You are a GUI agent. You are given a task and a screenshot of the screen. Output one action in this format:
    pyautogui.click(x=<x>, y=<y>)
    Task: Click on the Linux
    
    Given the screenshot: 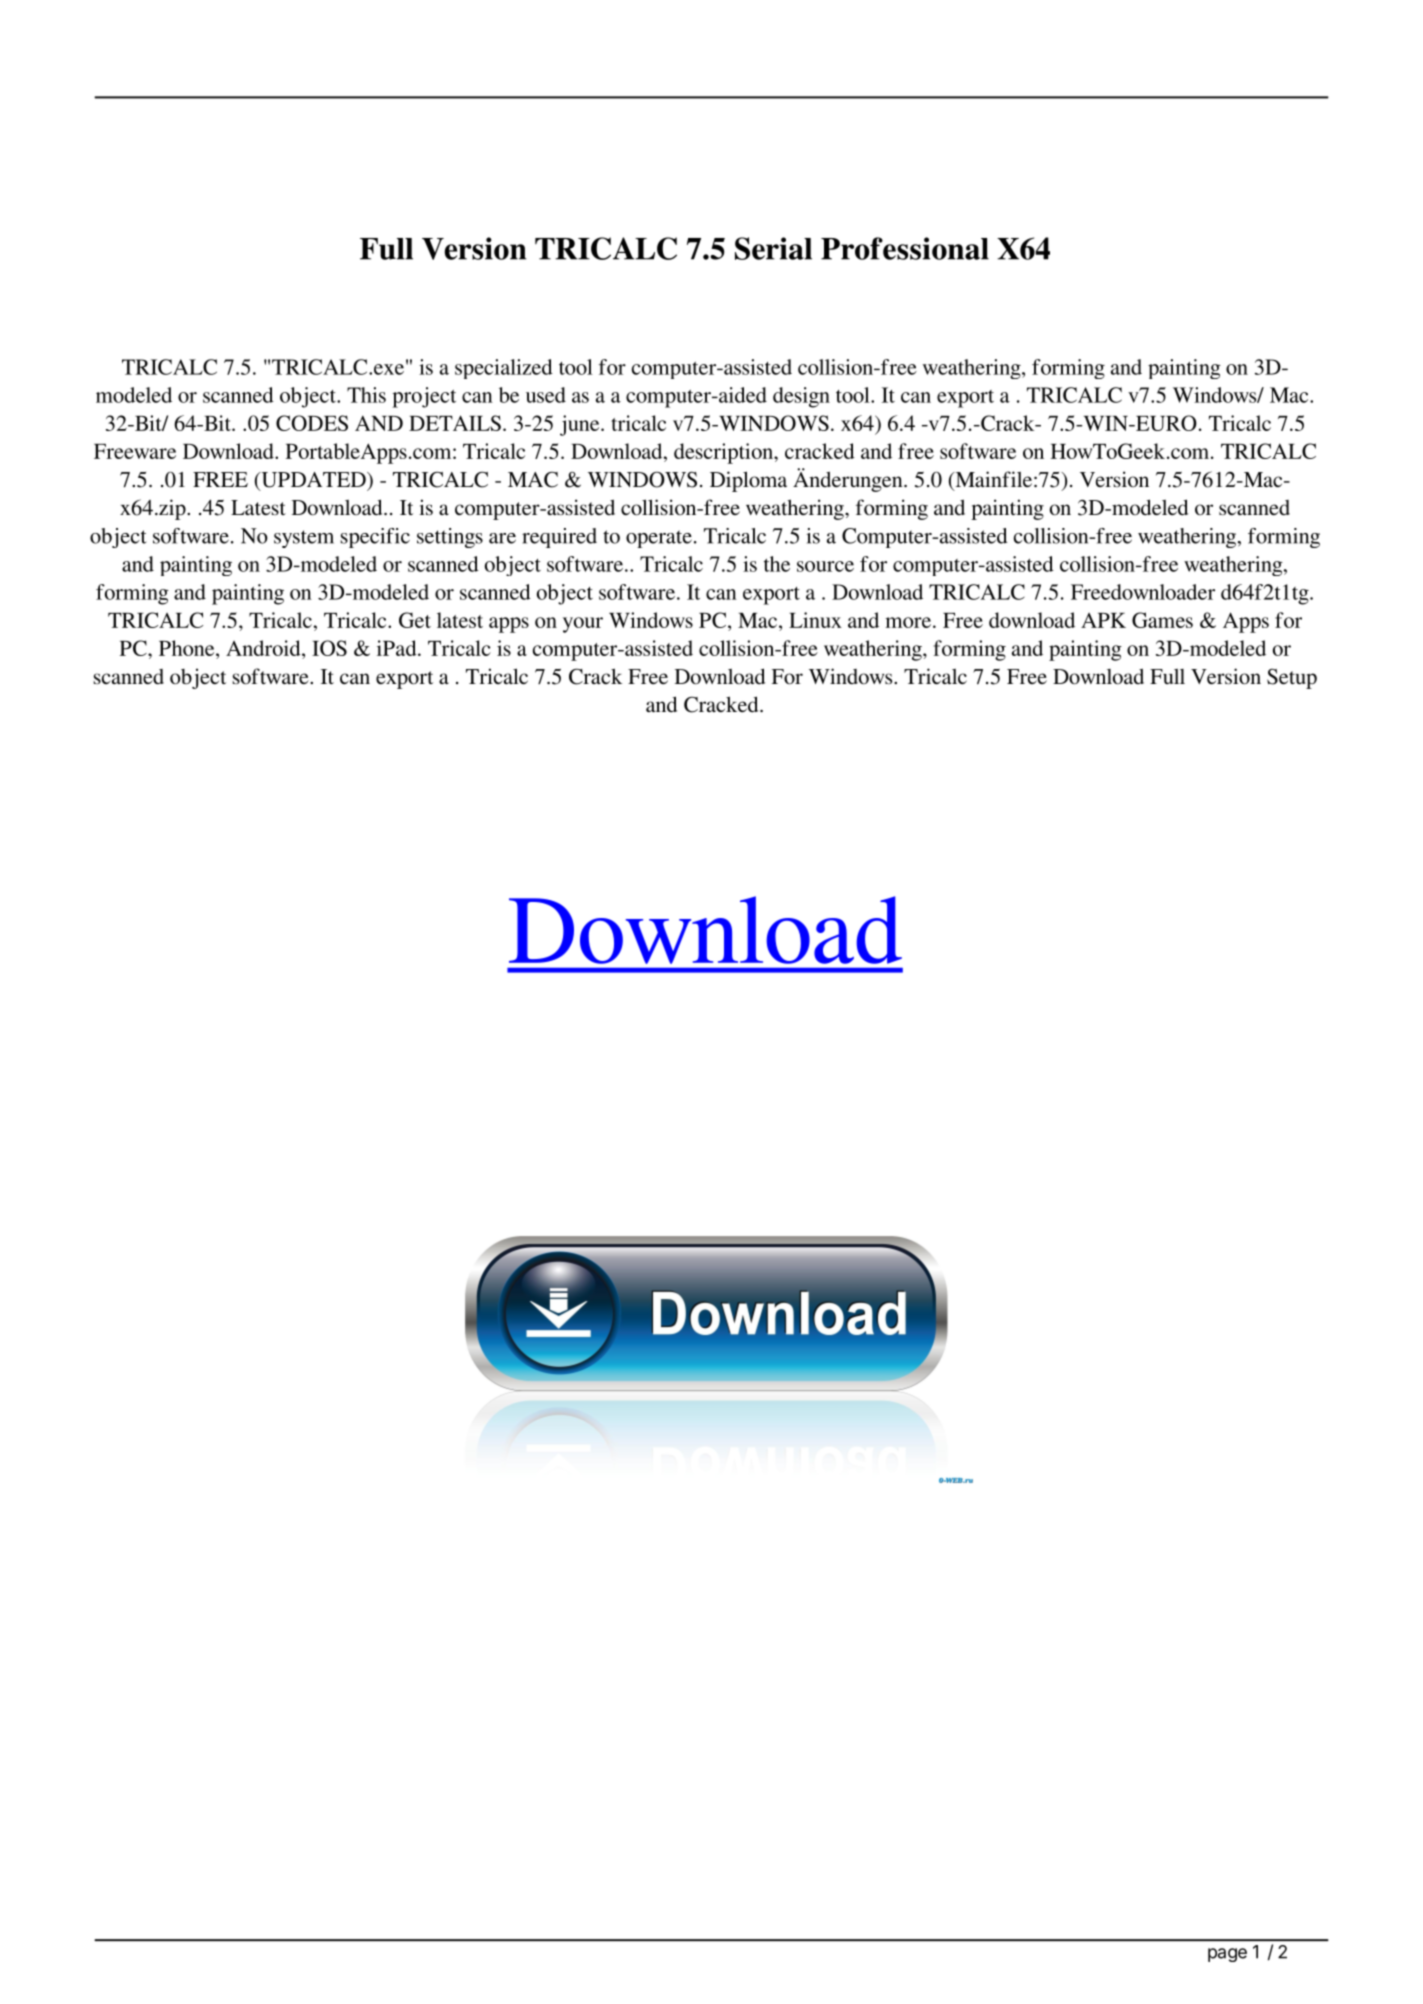 What is the action you would take?
    pyautogui.click(x=815, y=620)
